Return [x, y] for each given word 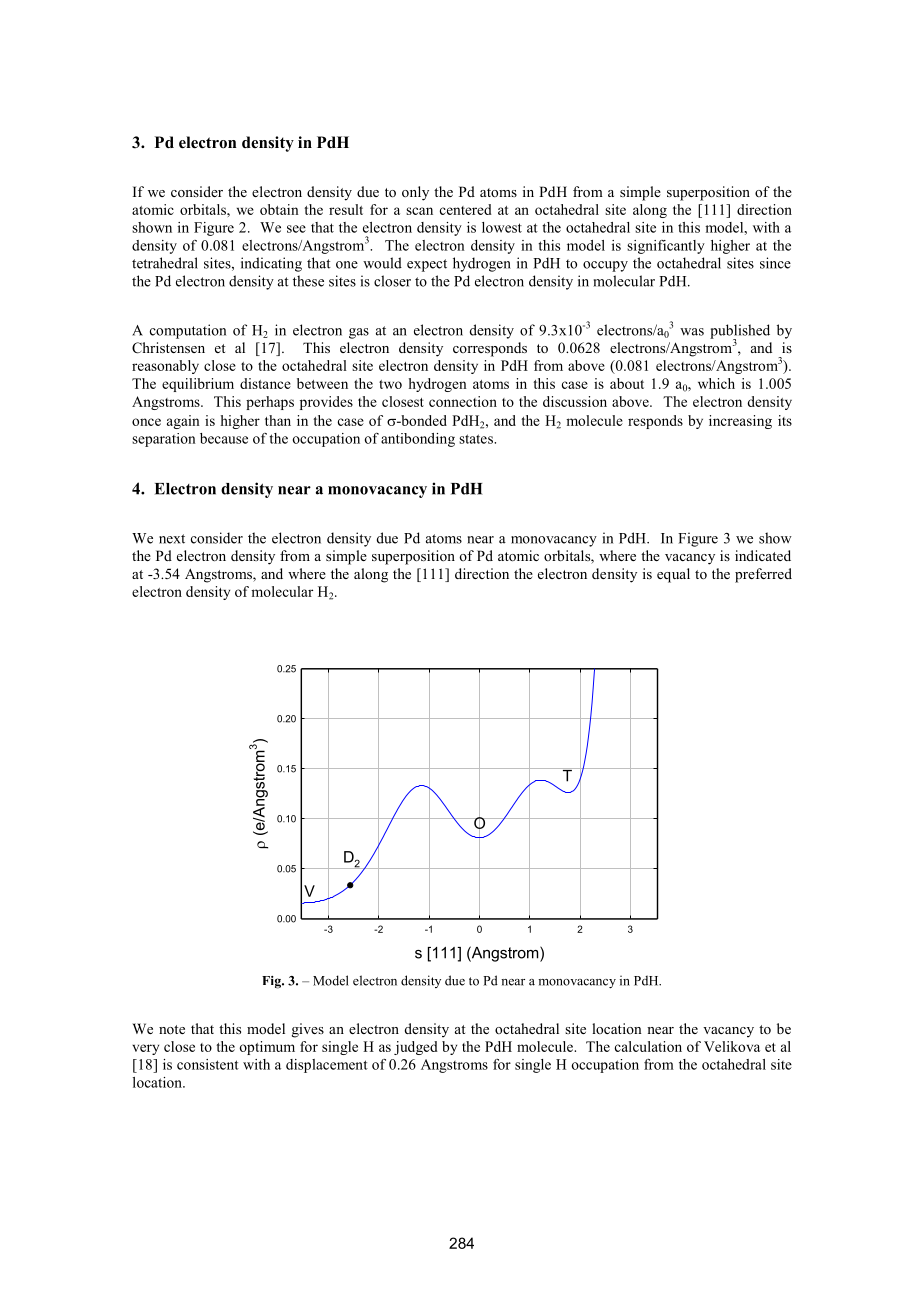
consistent [208, 1064]
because [224, 438]
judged [416, 1048]
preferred [763, 575]
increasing [740, 422]
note [172, 1029]
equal [673, 575]
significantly [666, 247]
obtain [279, 209]
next [172, 539]
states [477, 439]
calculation [648, 1046]
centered [466, 209]
